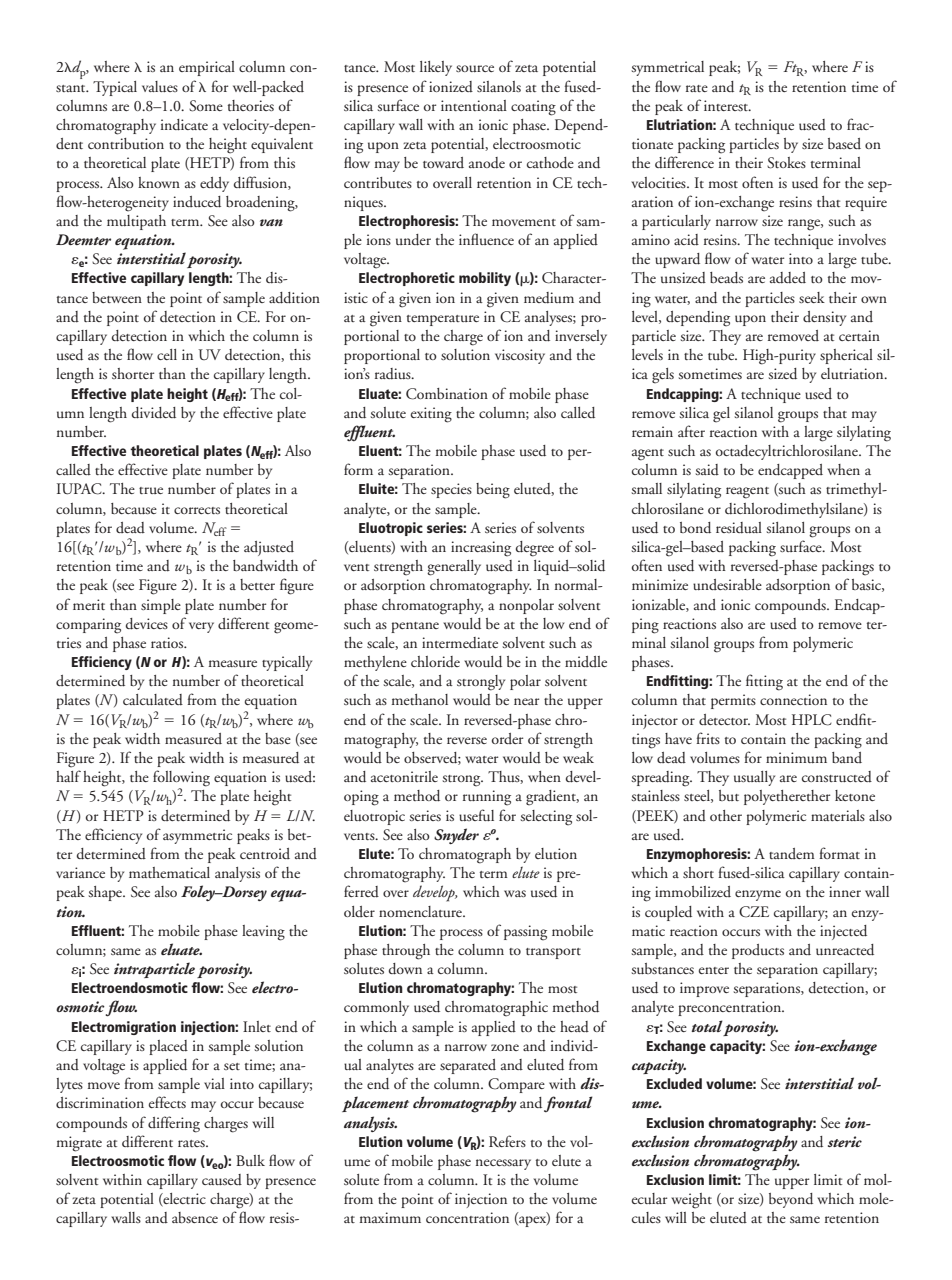 This screenshot has width=952, height=1280. I want to click on said, so click(707, 470).
